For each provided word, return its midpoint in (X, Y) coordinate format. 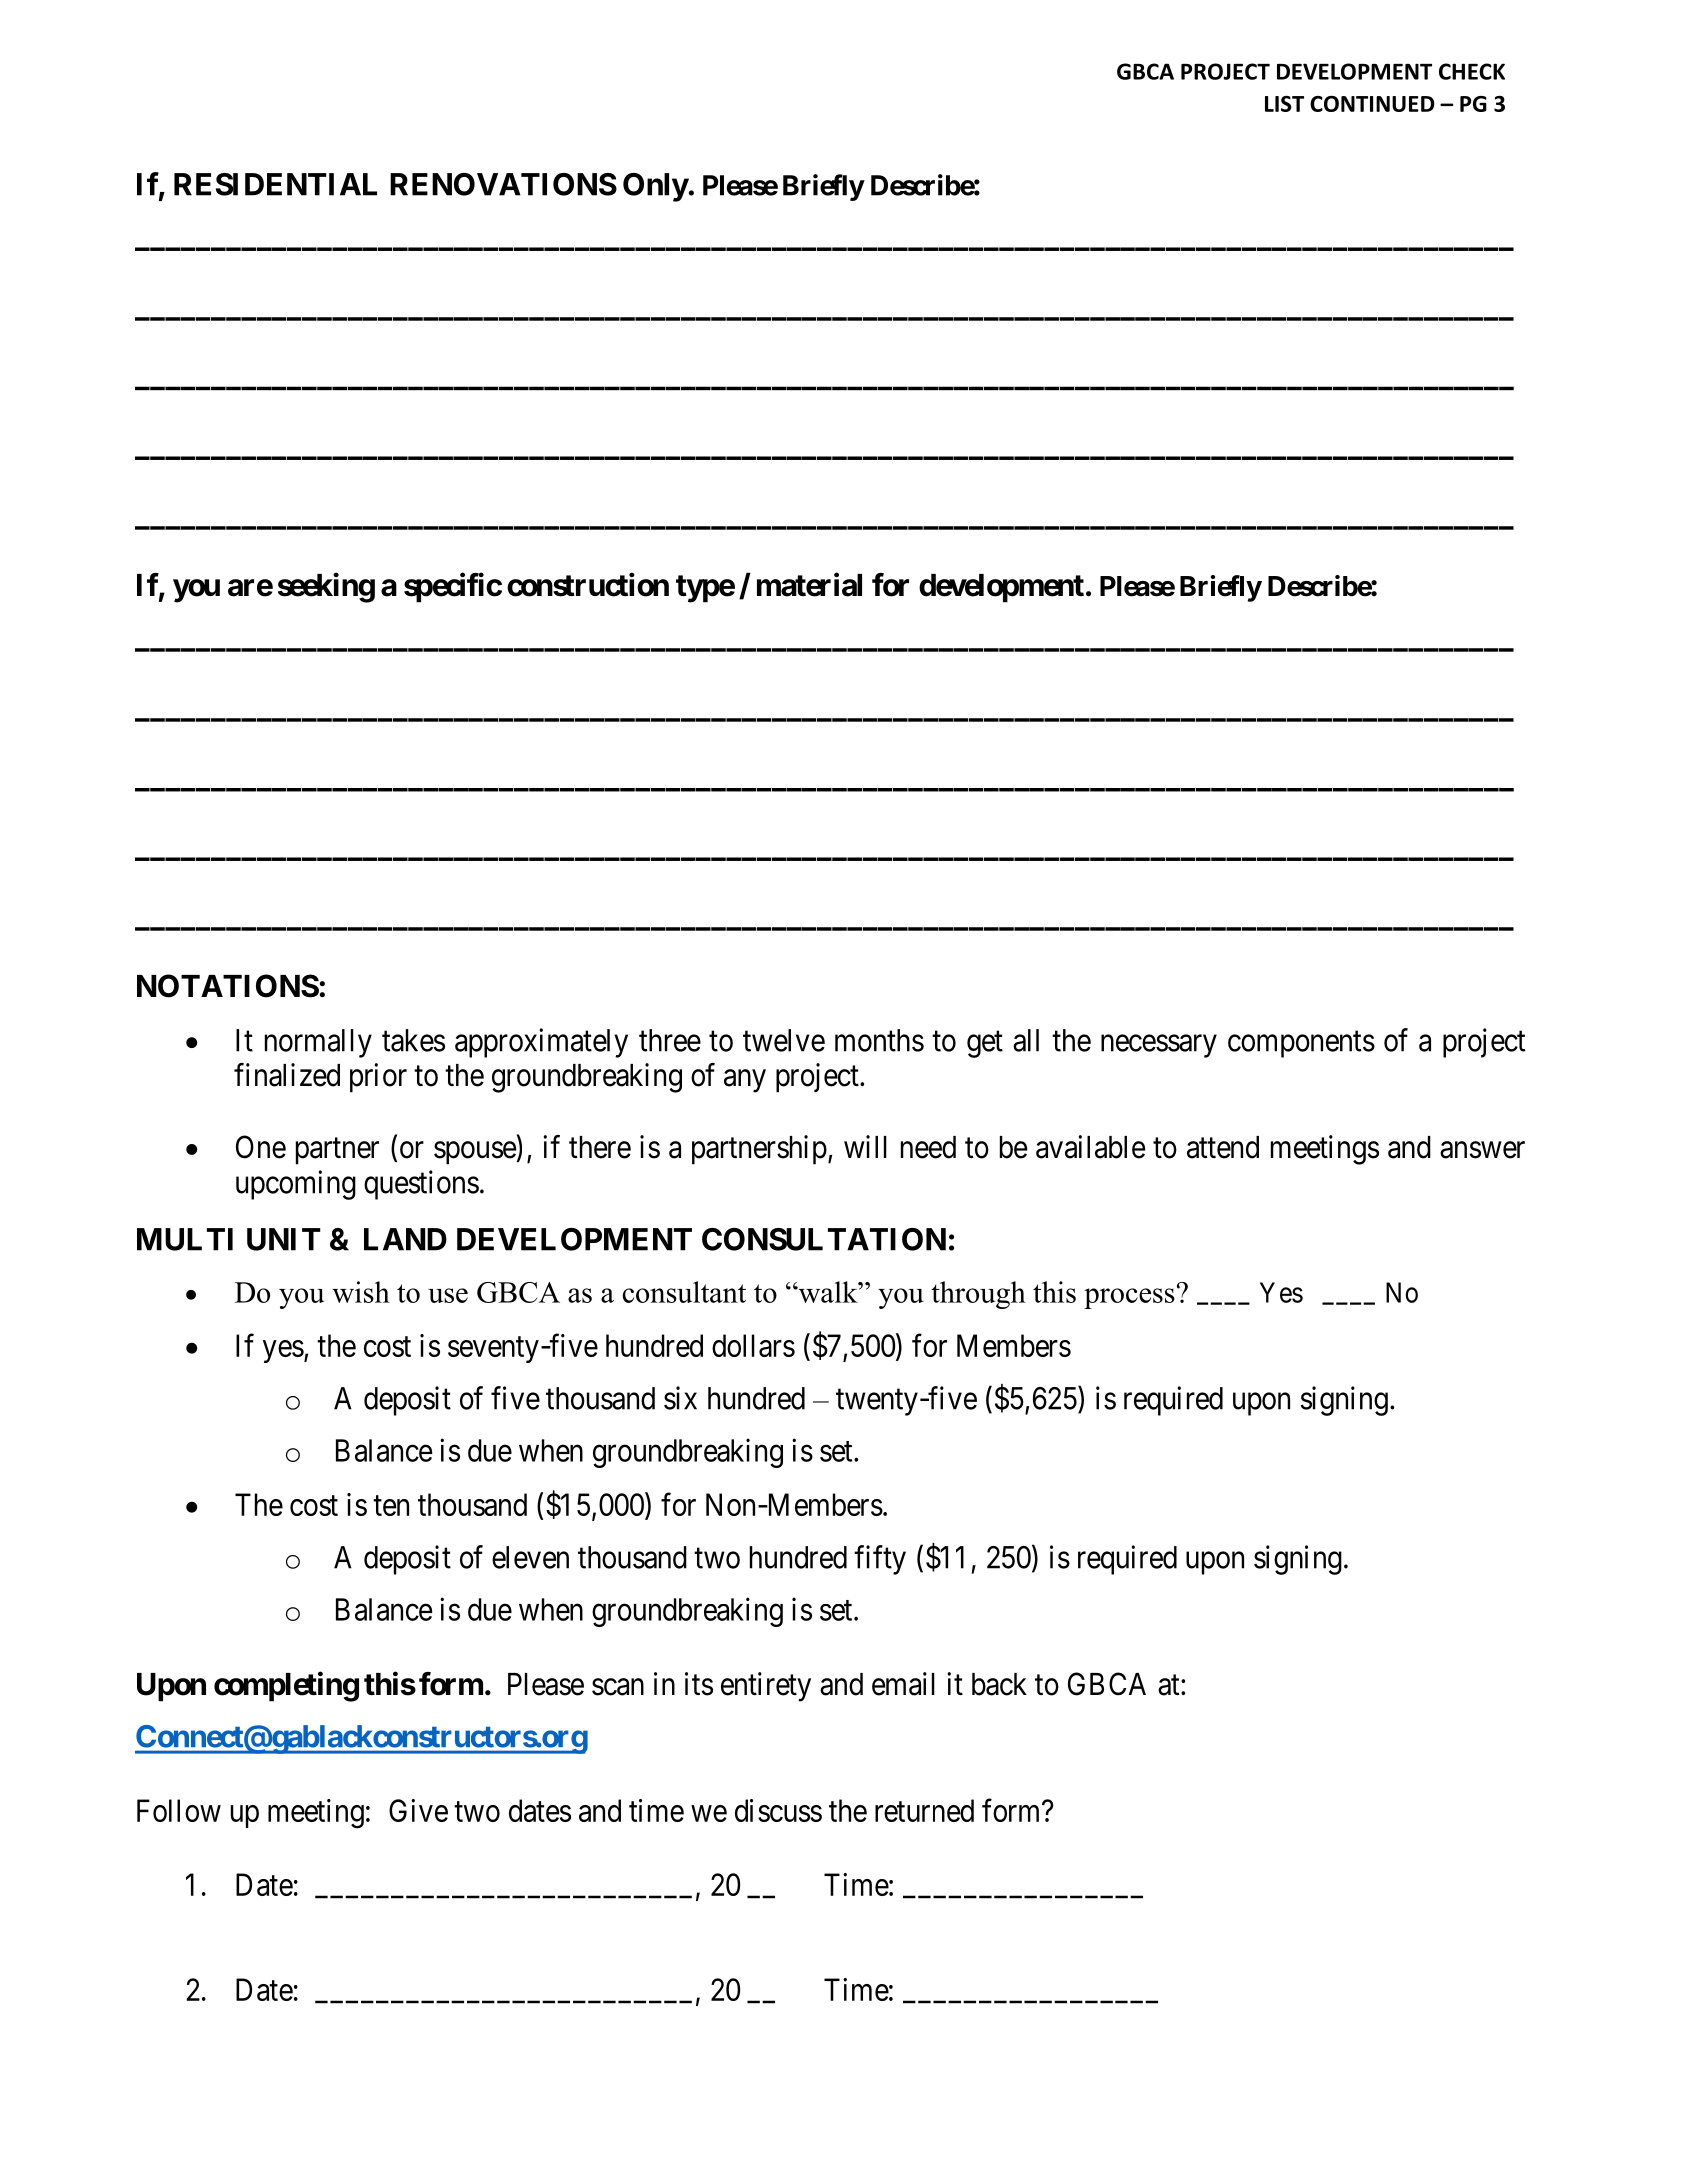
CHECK (1472, 71)
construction (588, 585)
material (809, 585)
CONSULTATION (824, 1239)
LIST (1284, 104)
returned (924, 1810)
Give (418, 1810)
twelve (784, 1040)
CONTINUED (1372, 104)
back (999, 1684)
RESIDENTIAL (275, 184)
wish (361, 1292)
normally (318, 1043)
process (1129, 1298)
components (1301, 1044)
